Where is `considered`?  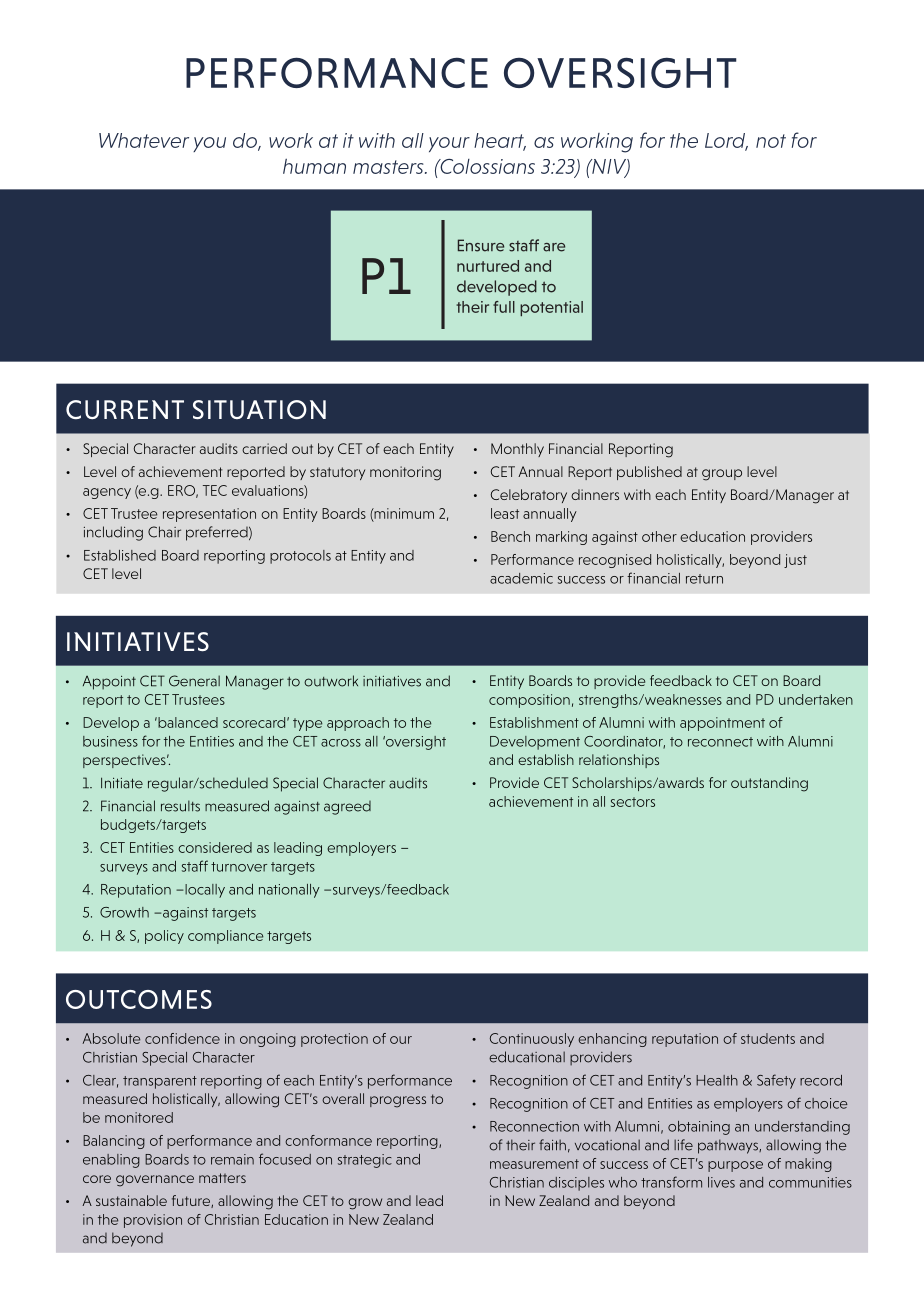 considered is located at coordinates (215, 847).
